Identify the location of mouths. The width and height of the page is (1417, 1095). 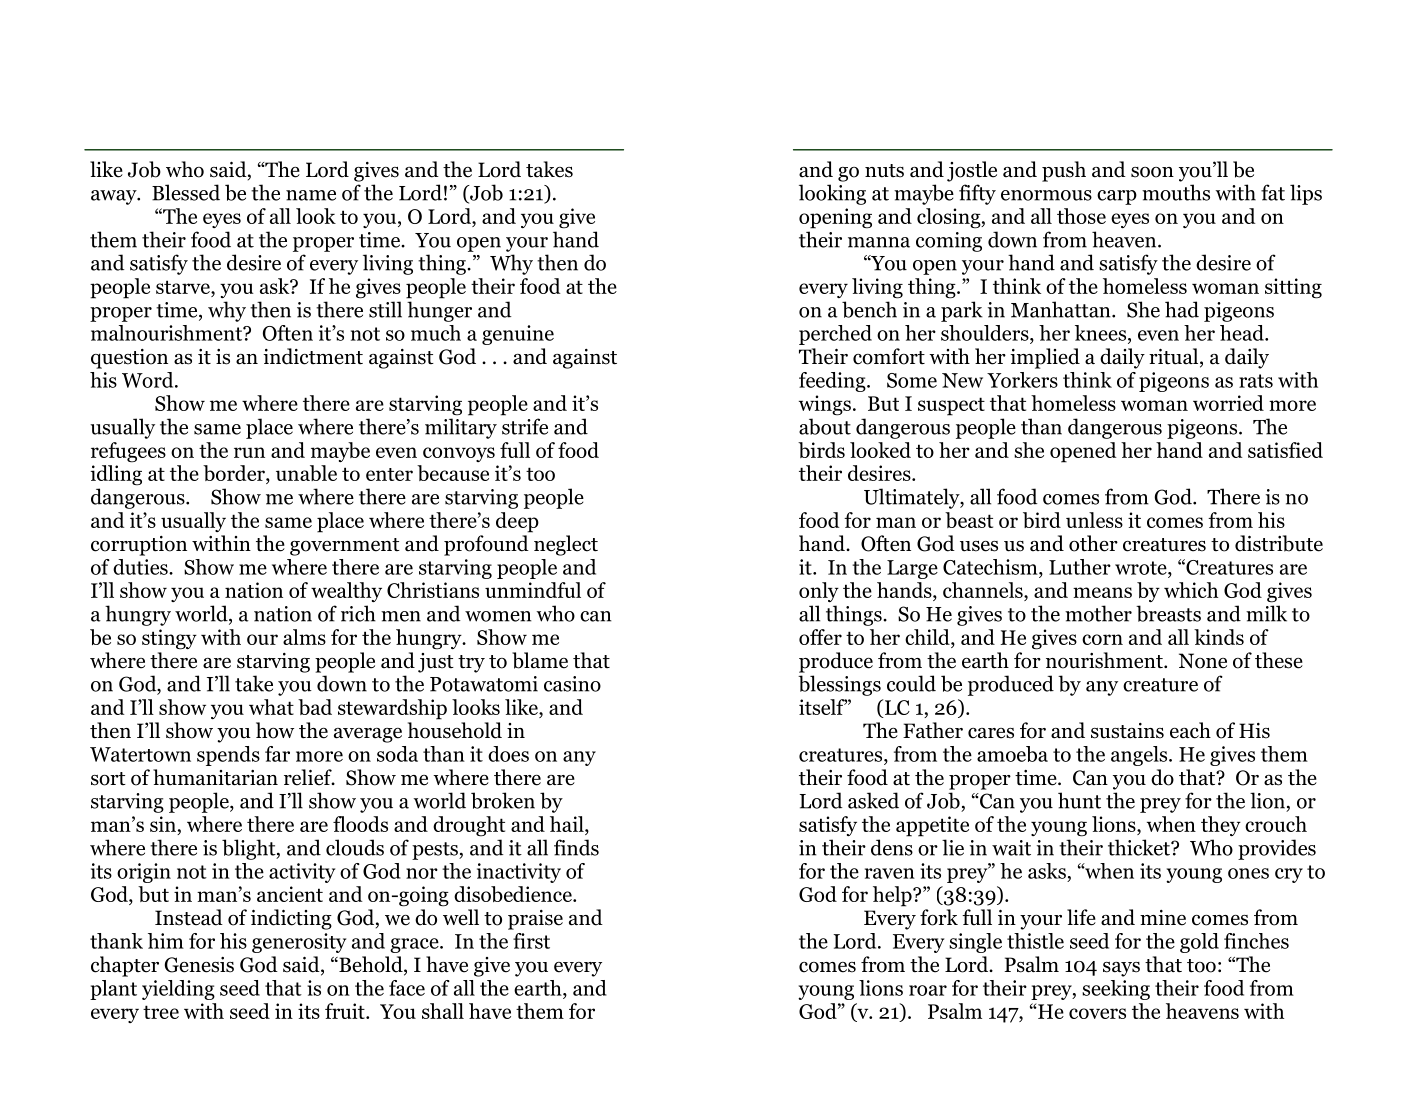
(1176, 192).
